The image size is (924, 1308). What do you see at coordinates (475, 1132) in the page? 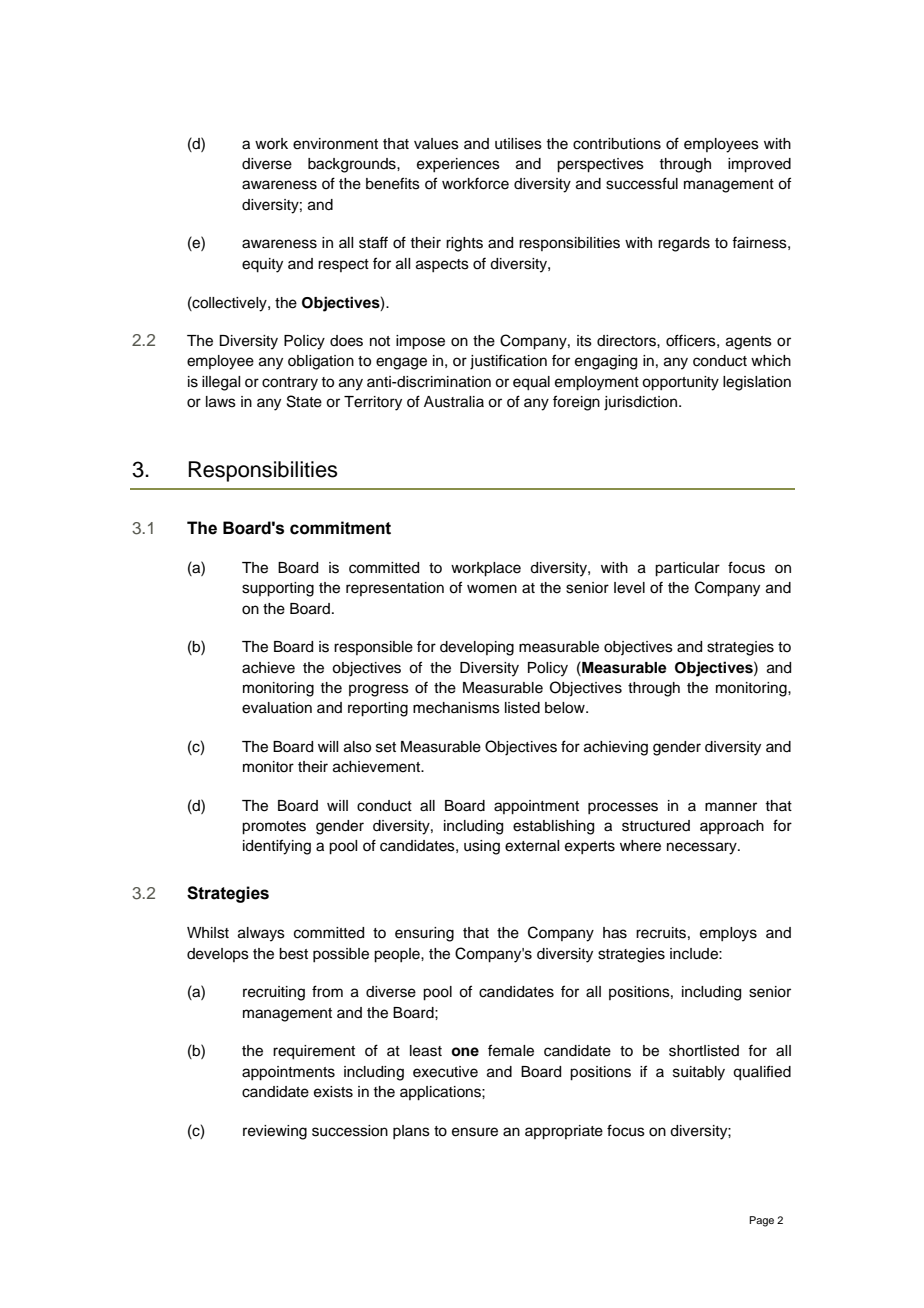
I see `ensure` at bounding box center [475, 1132].
